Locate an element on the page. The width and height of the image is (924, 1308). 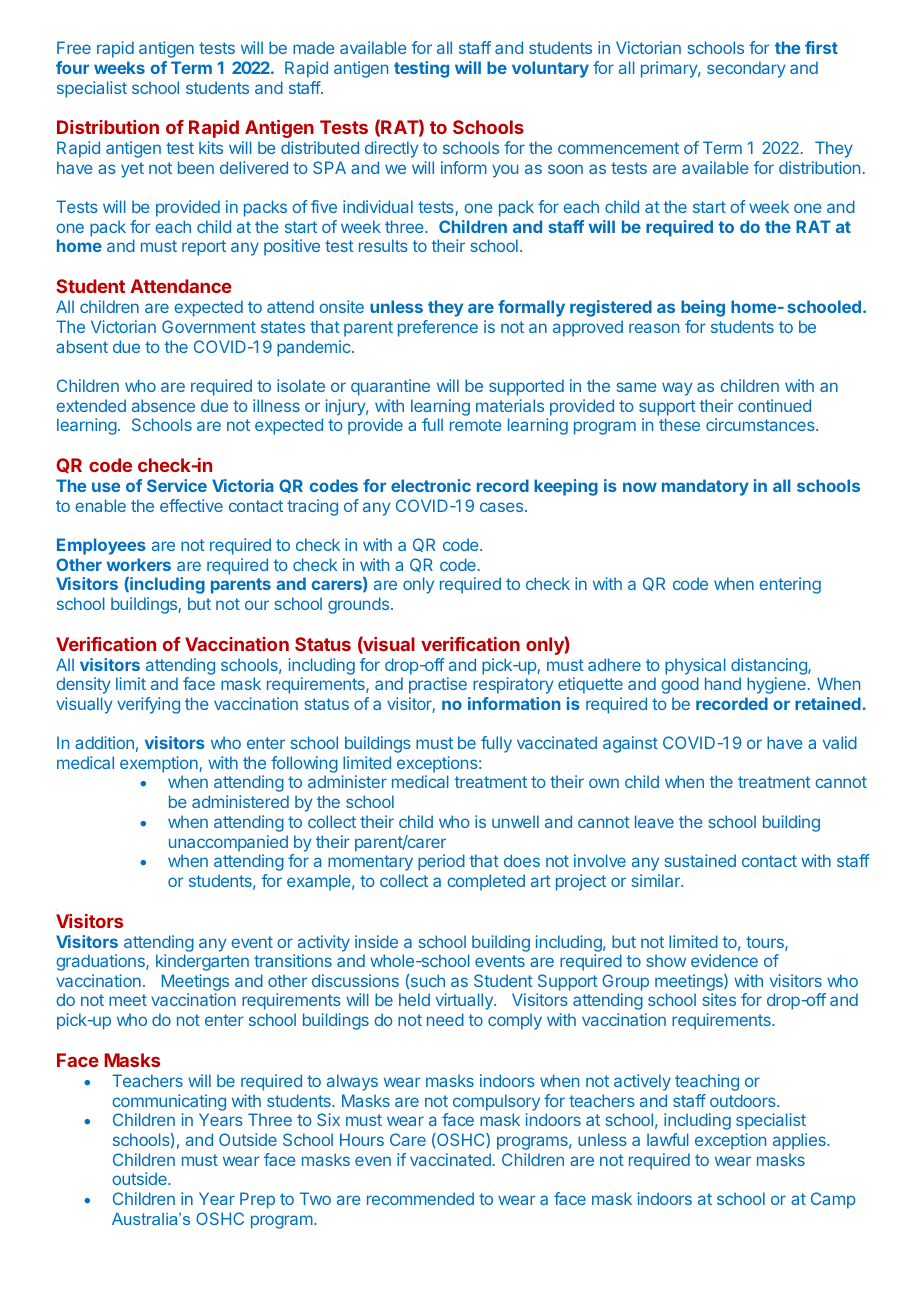
voluntary is located at coordinates (550, 69).
